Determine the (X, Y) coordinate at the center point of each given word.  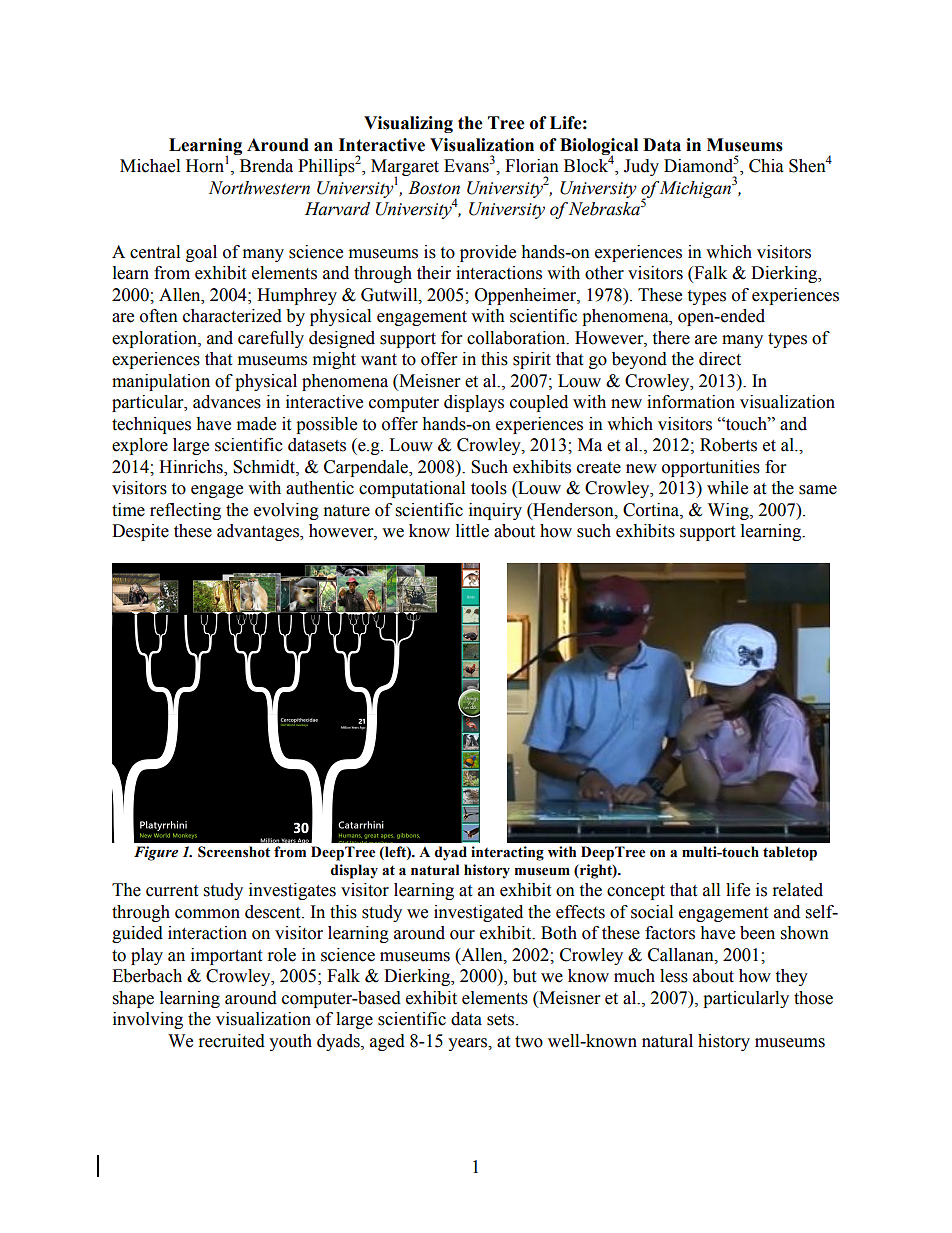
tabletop (790, 853)
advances (227, 402)
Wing (729, 511)
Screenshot (234, 852)
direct (720, 359)
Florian (532, 166)
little (472, 531)
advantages (259, 532)
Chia (766, 166)
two (529, 1042)
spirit (532, 360)
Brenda (266, 166)
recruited (232, 1041)
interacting (507, 853)
